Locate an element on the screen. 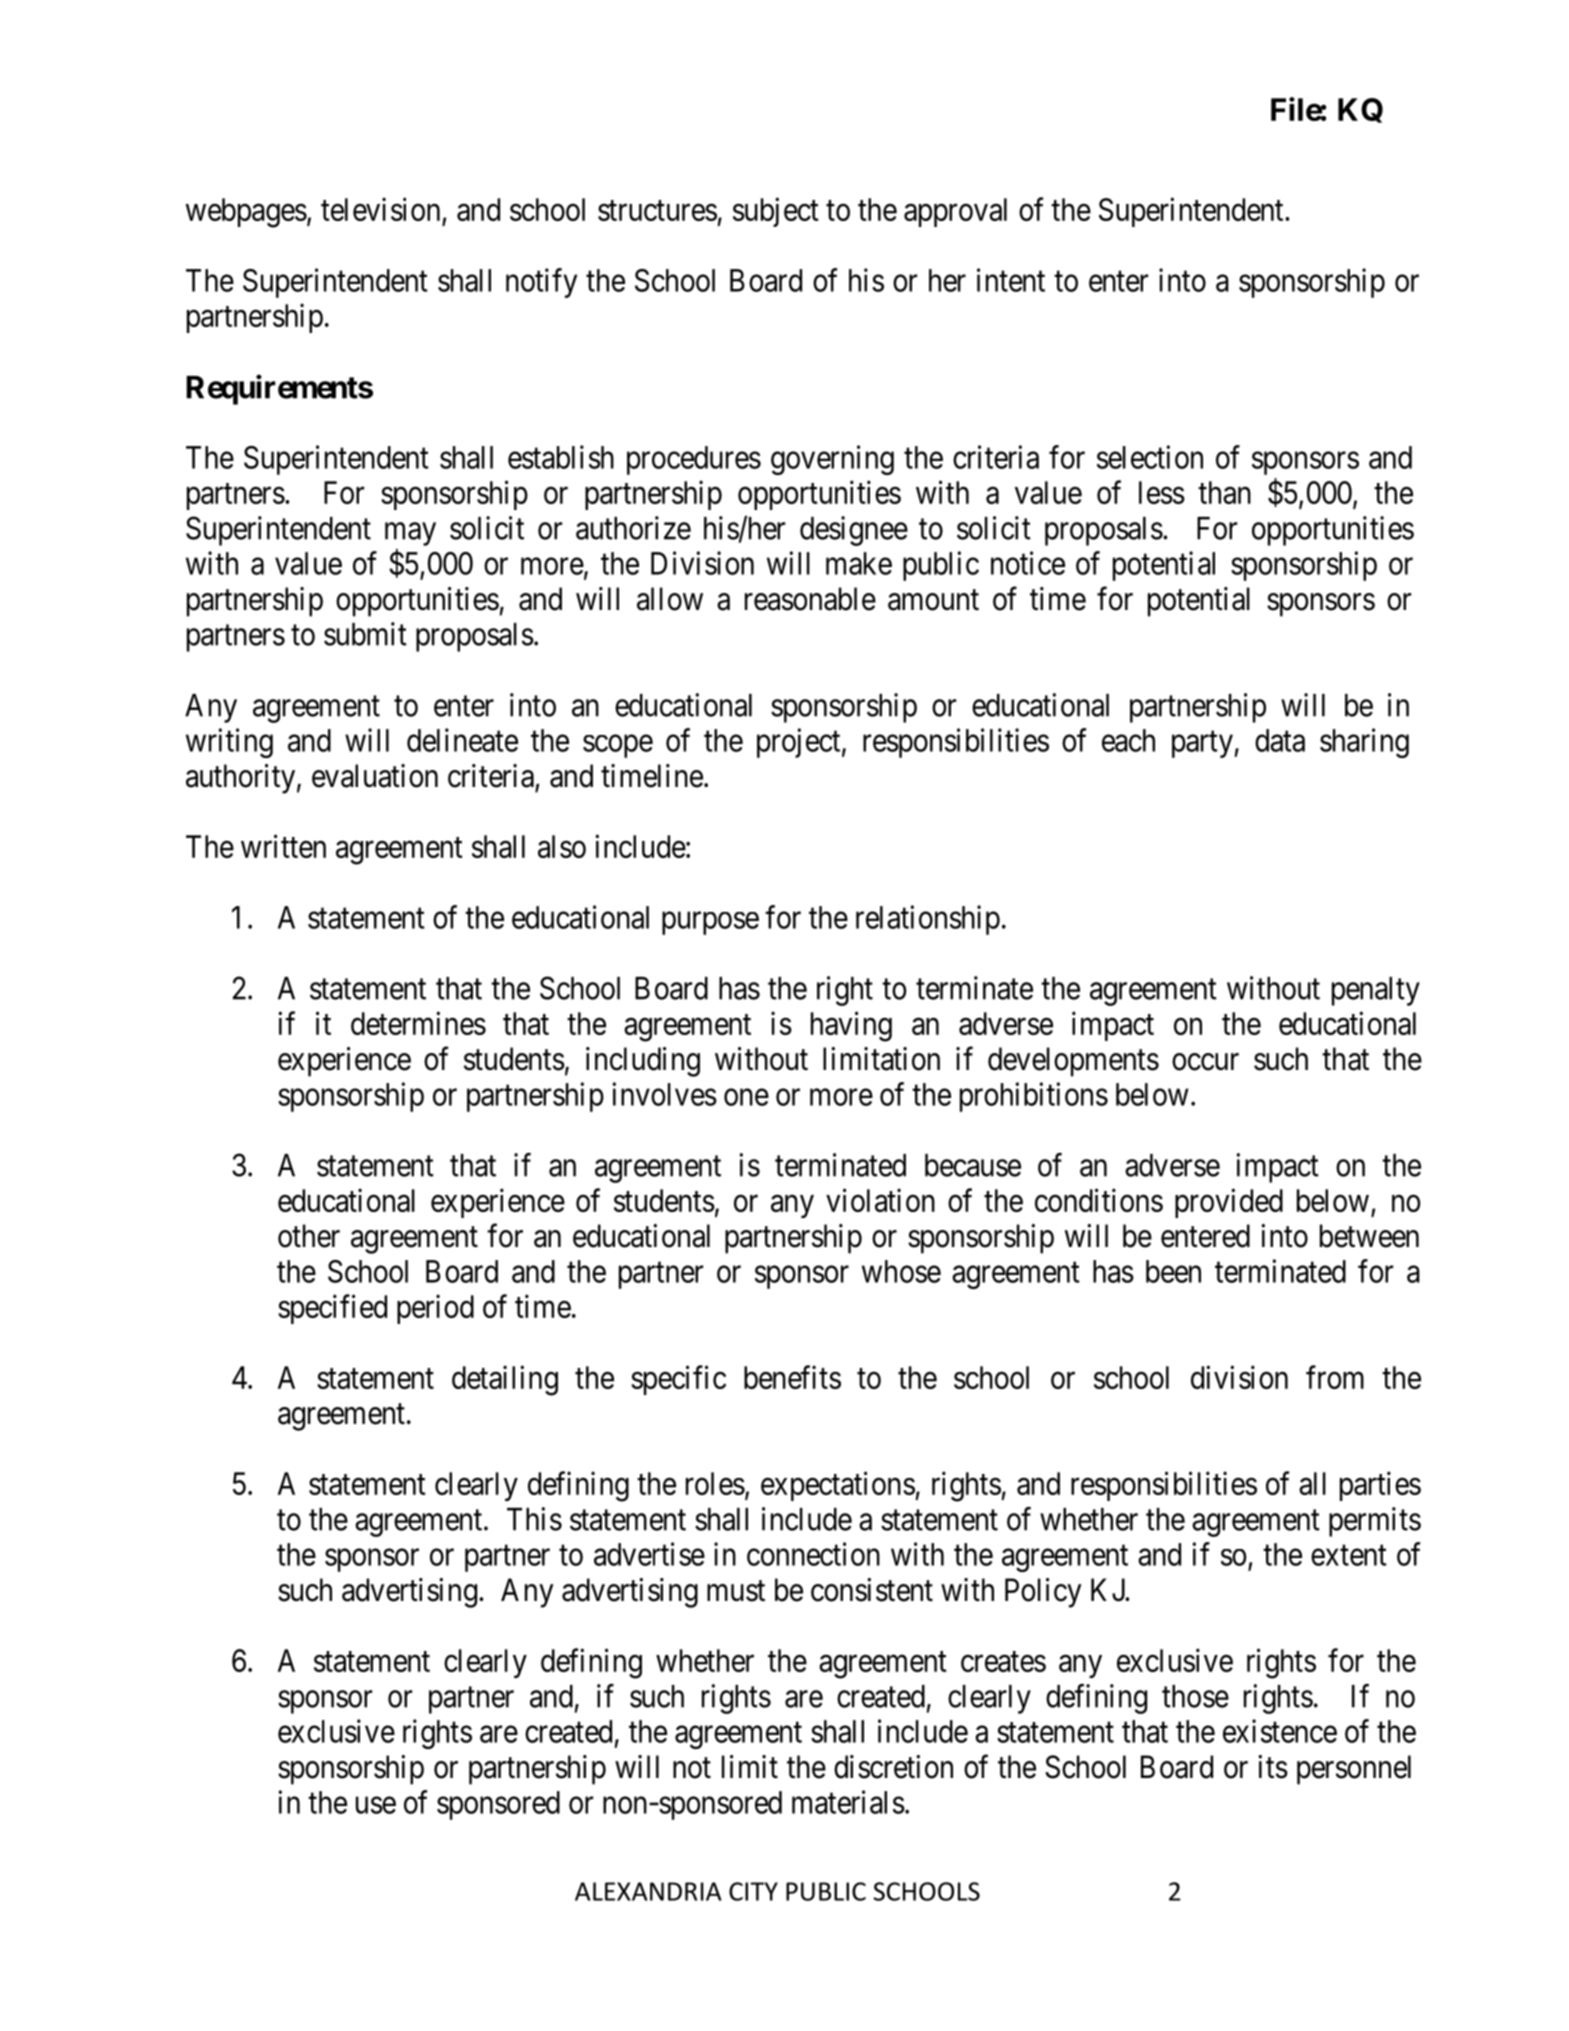 The width and height of the screenshot is (1569, 2031). television is located at coordinates (380, 209).
